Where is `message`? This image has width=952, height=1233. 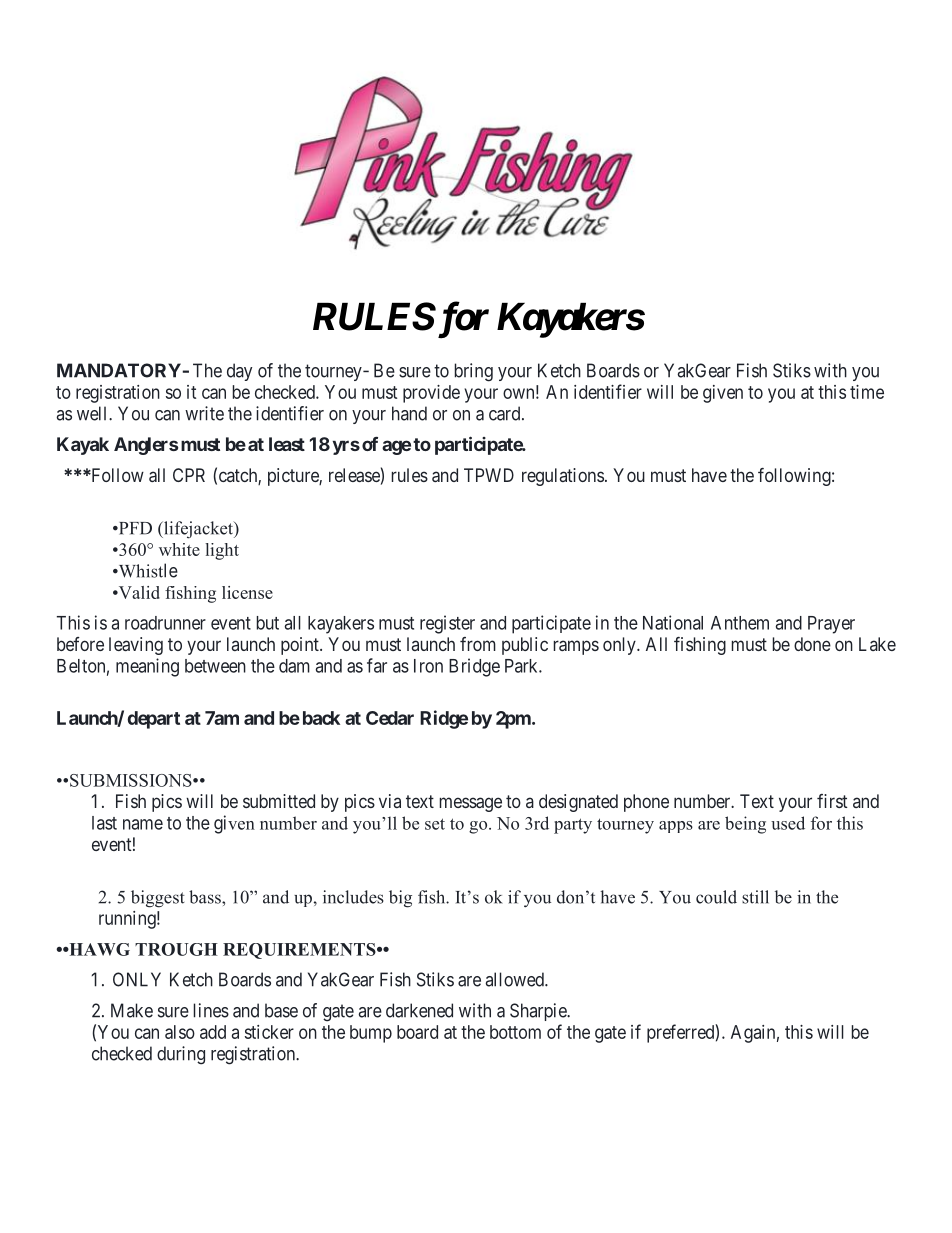 message is located at coordinates (471, 804).
